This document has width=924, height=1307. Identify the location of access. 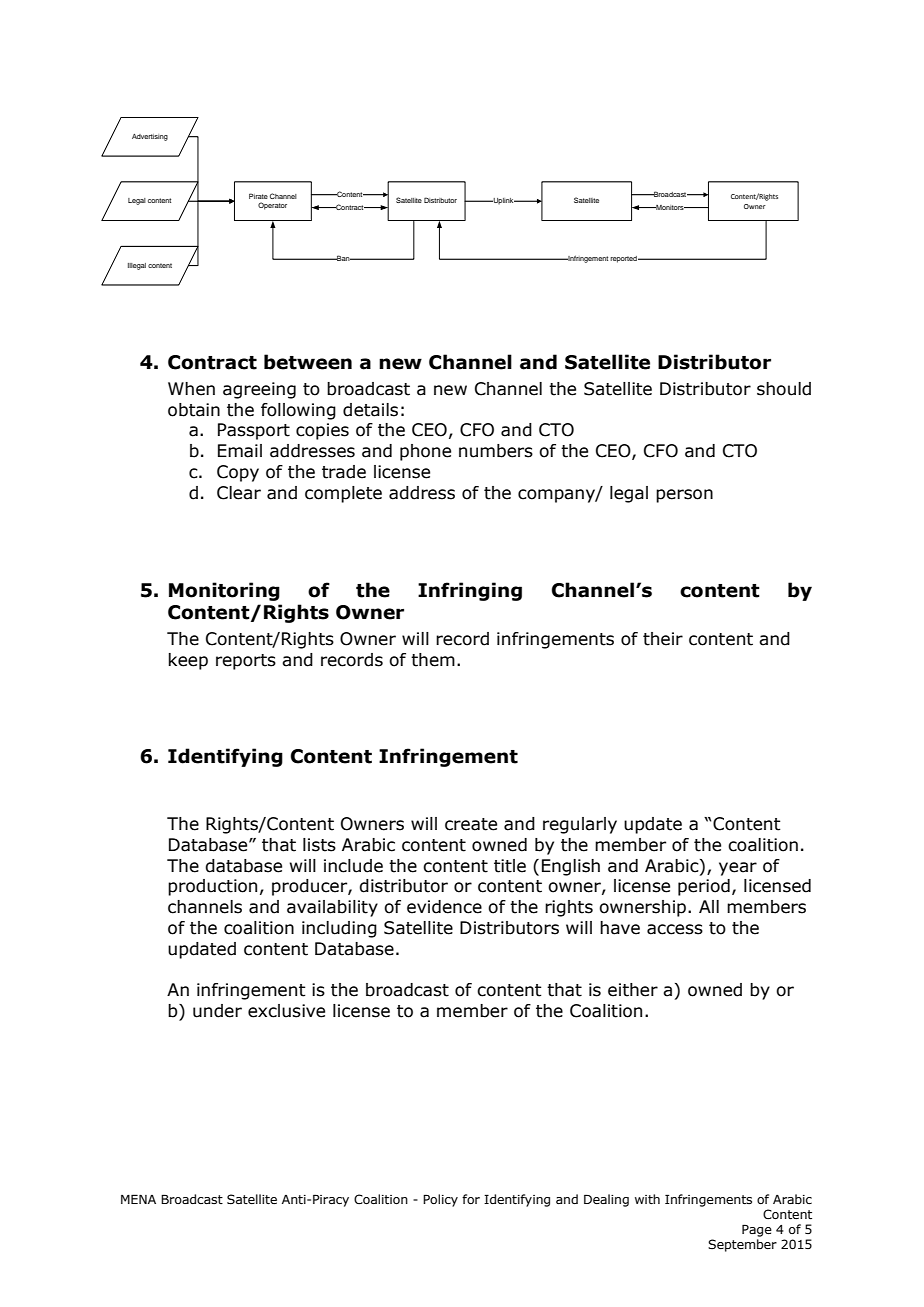
(675, 929).
